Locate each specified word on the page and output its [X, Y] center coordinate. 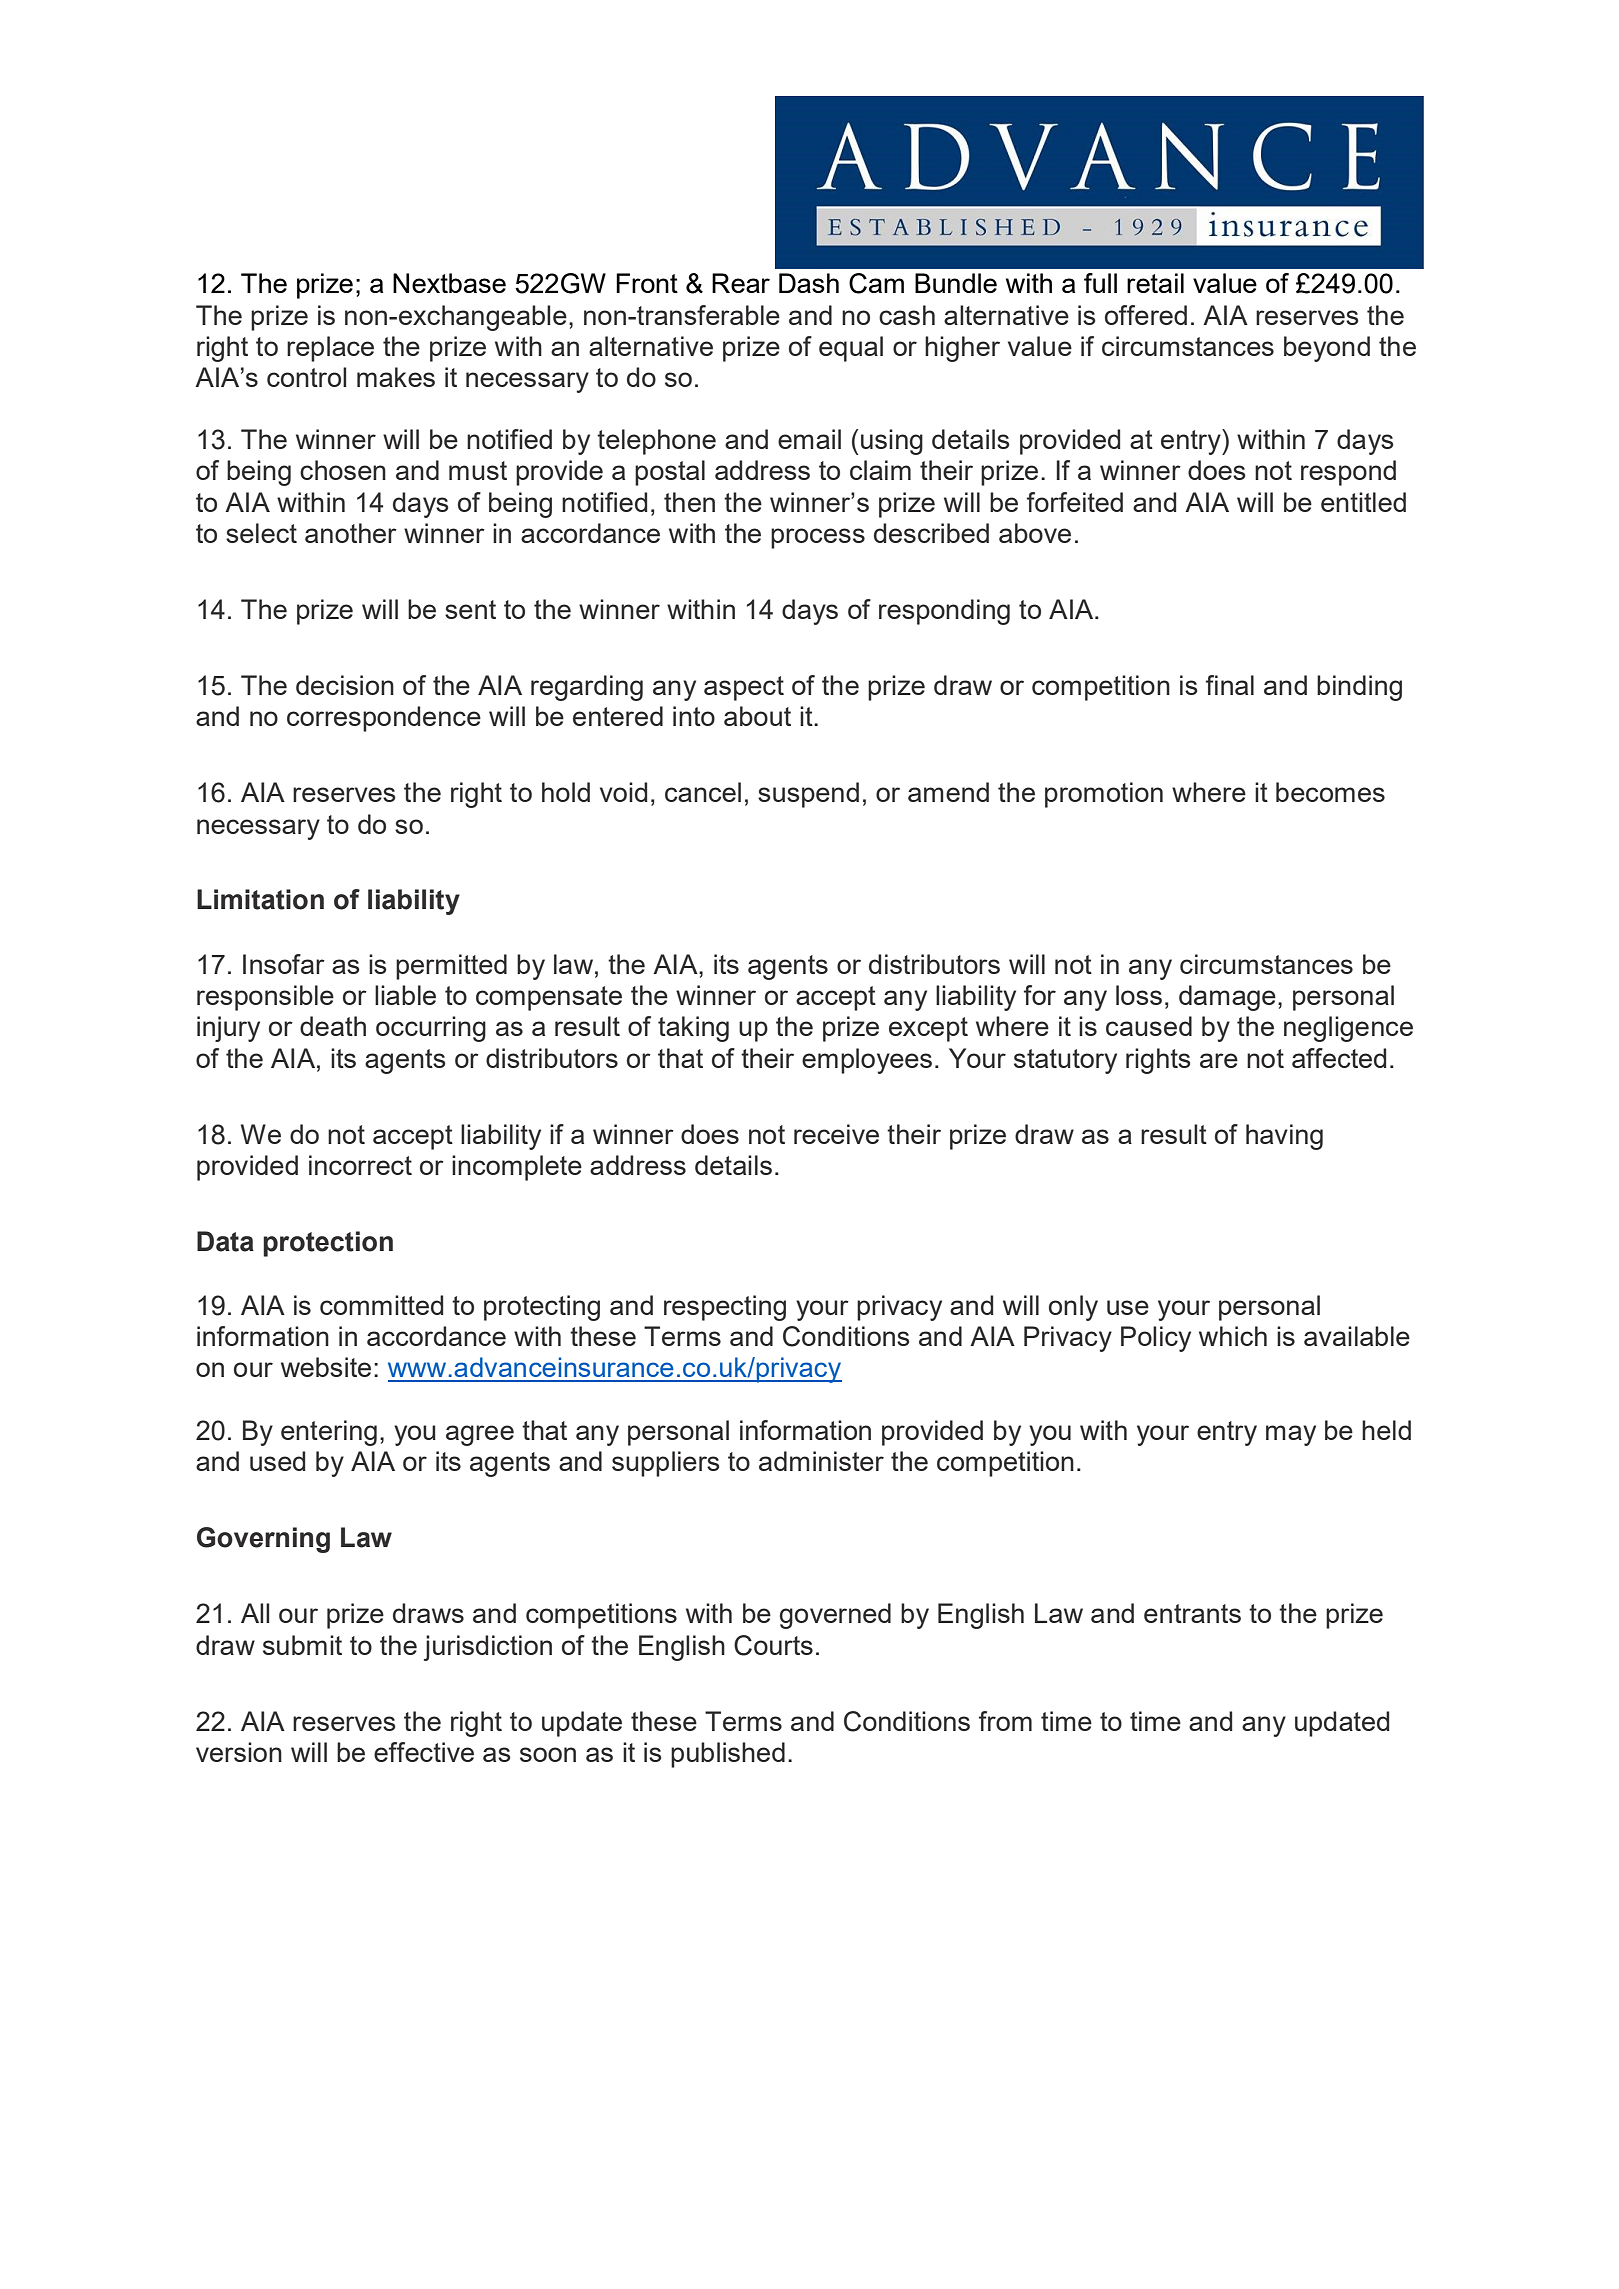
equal [851, 349]
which [1233, 1336]
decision [345, 685]
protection [328, 1244]
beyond [1327, 349]
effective [424, 1752]
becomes [1330, 792]
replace [330, 349]
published [728, 1755]
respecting [725, 1308]
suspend [808, 795]
